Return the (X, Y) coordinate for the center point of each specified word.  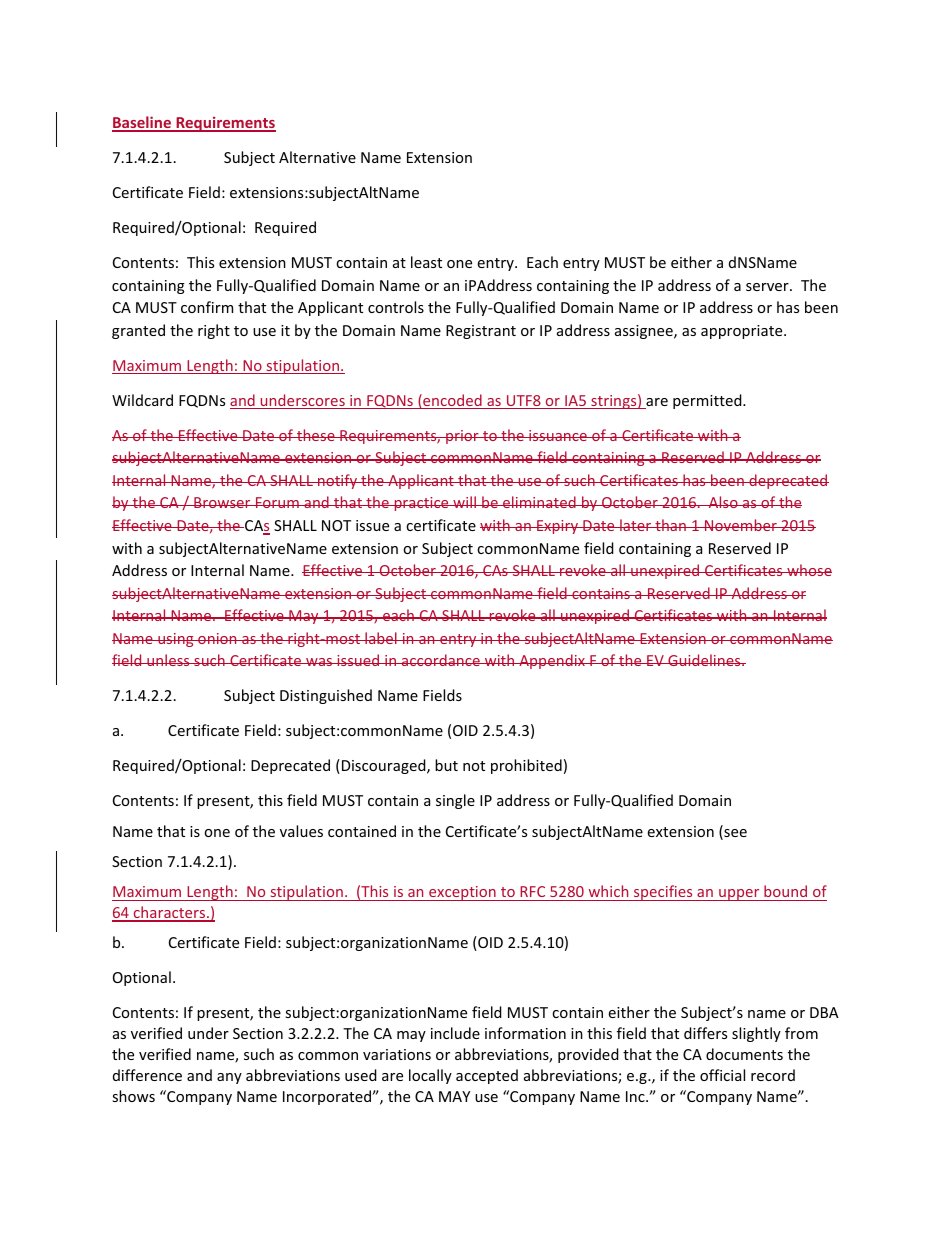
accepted (487, 1076)
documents (744, 1054)
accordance (440, 660)
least (426, 262)
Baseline (142, 123)
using (176, 640)
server (768, 287)
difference (147, 1075)
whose (808, 570)
